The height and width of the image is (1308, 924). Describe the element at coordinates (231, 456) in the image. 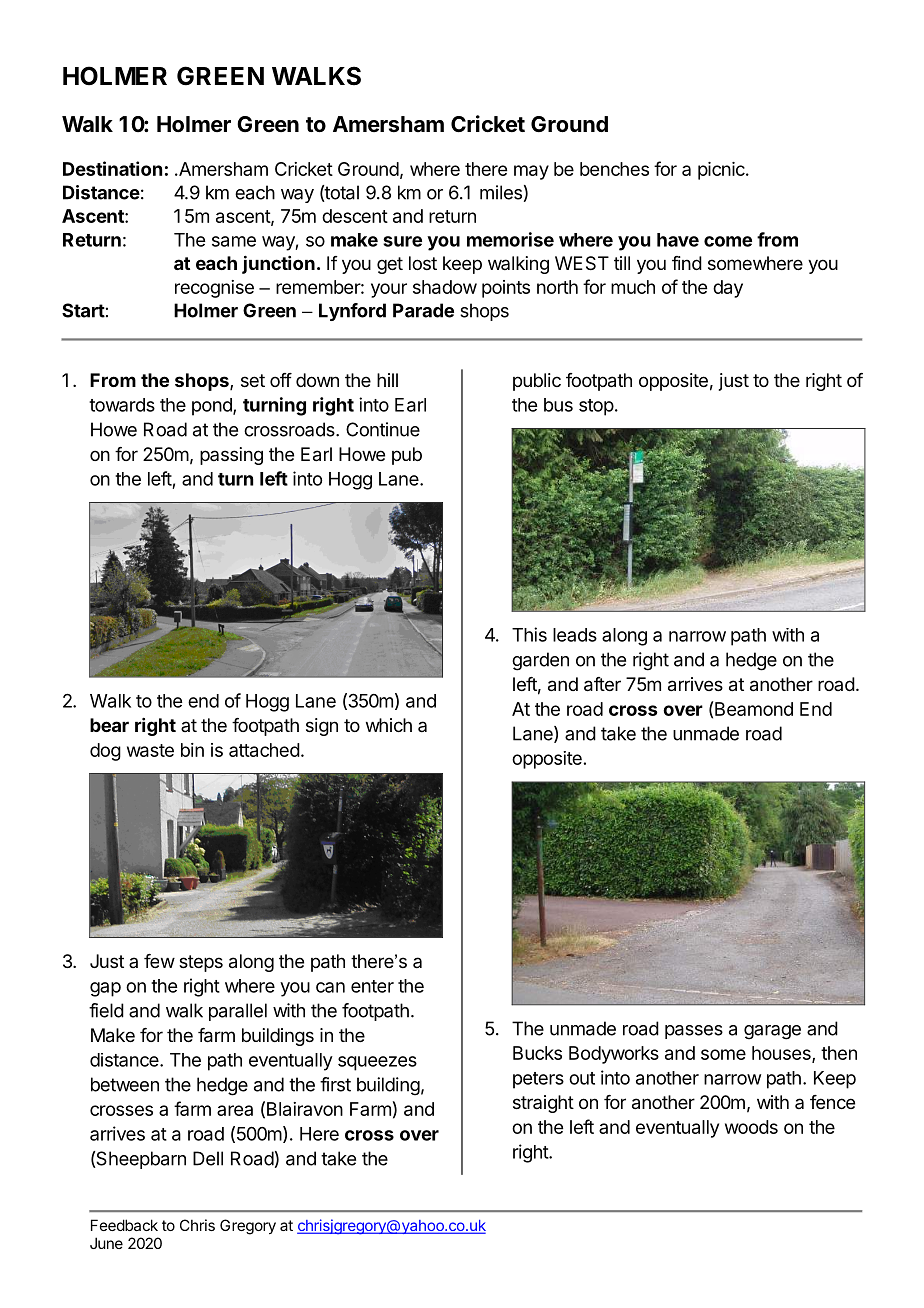

I see `passing` at that location.
